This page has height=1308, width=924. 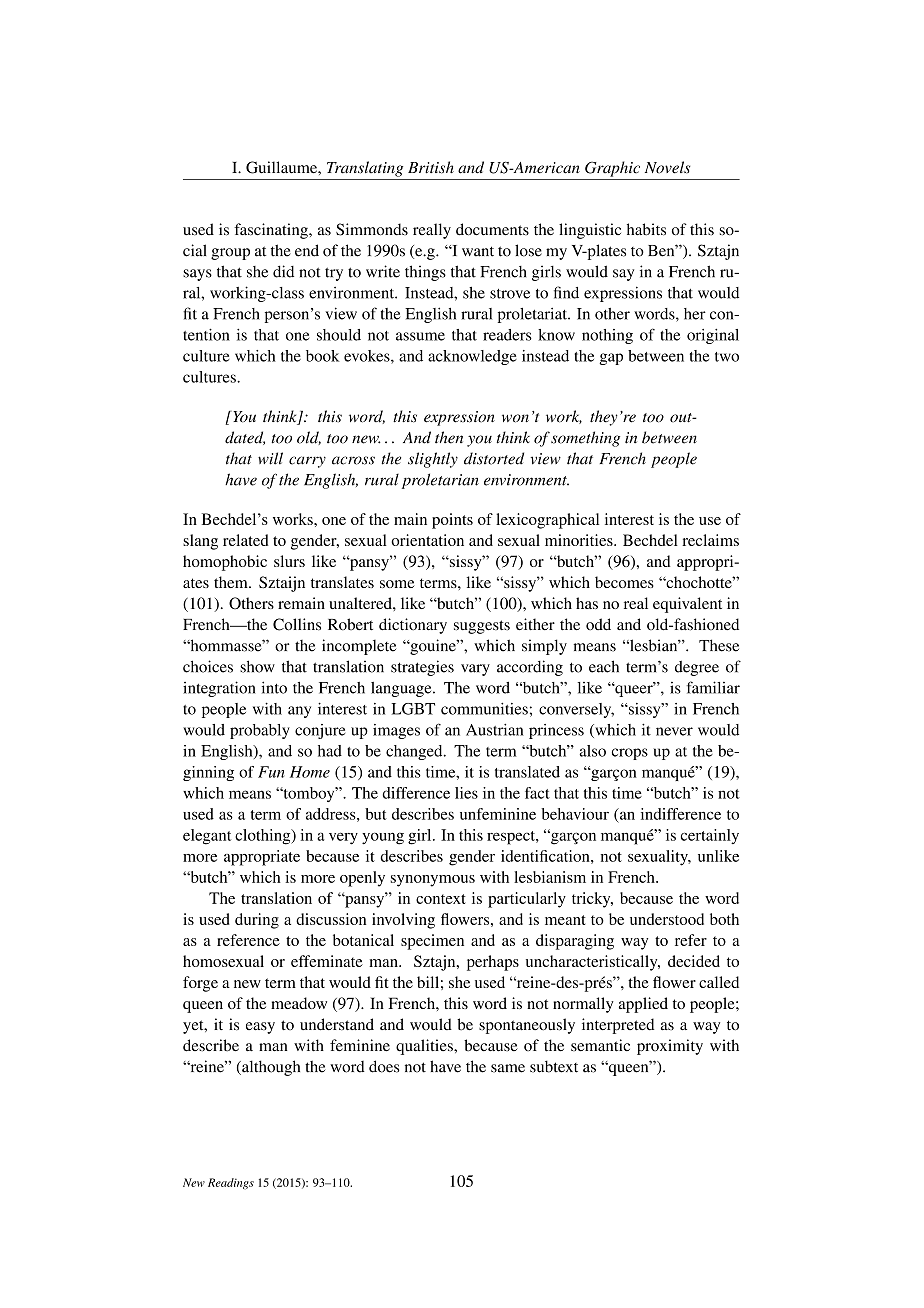 What do you see at coordinates (272, 231) in the page?
I see `fascinating` at bounding box center [272, 231].
